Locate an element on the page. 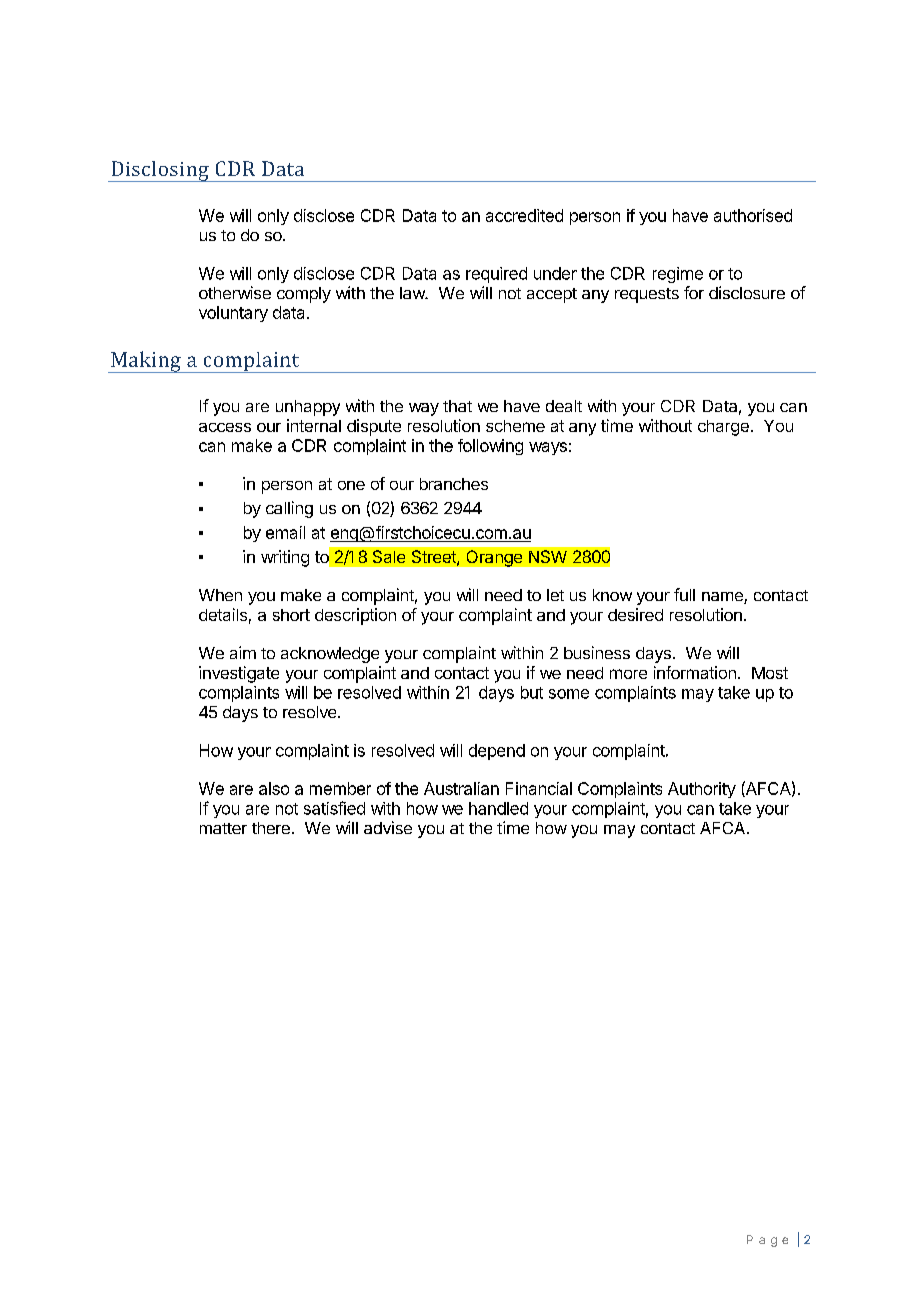 The image size is (924, 1309). authorised is located at coordinates (753, 215).
